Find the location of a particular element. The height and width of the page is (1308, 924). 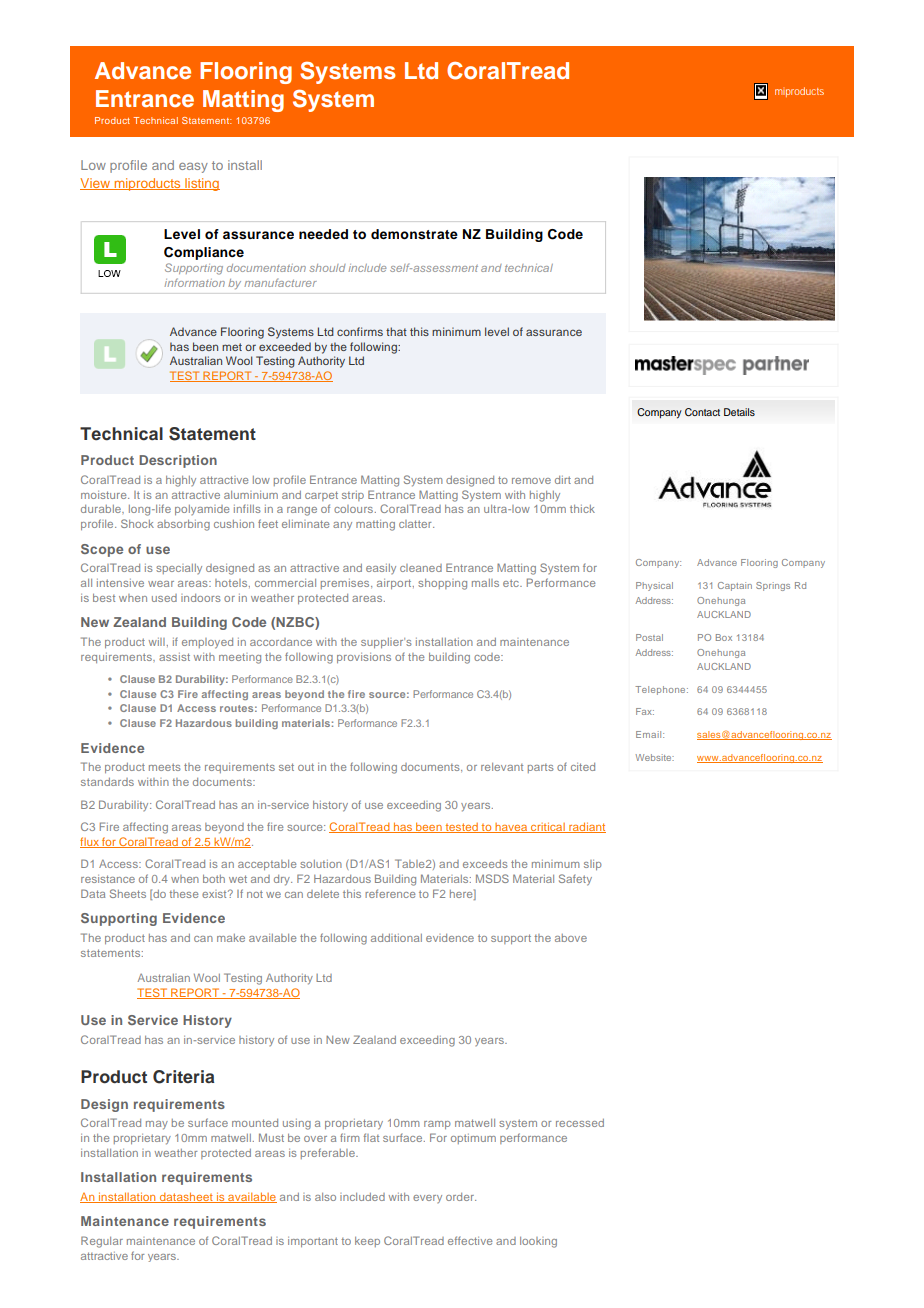

provisions is located at coordinates (364, 658).
